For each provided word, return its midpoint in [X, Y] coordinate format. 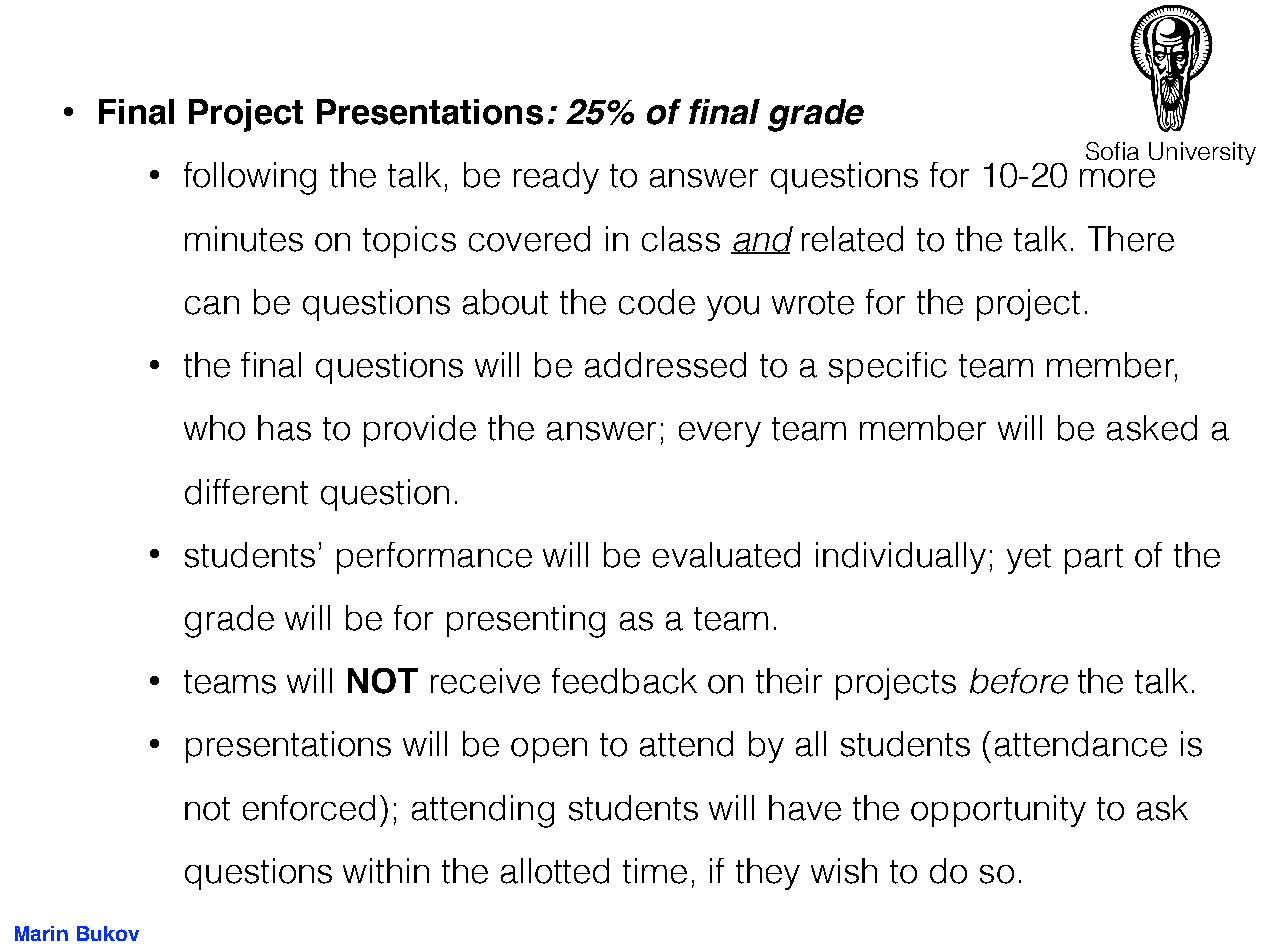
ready [556, 178]
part [1094, 559]
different [246, 492]
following [250, 178]
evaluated [726, 555]
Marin [41, 933]
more [1117, 178]
